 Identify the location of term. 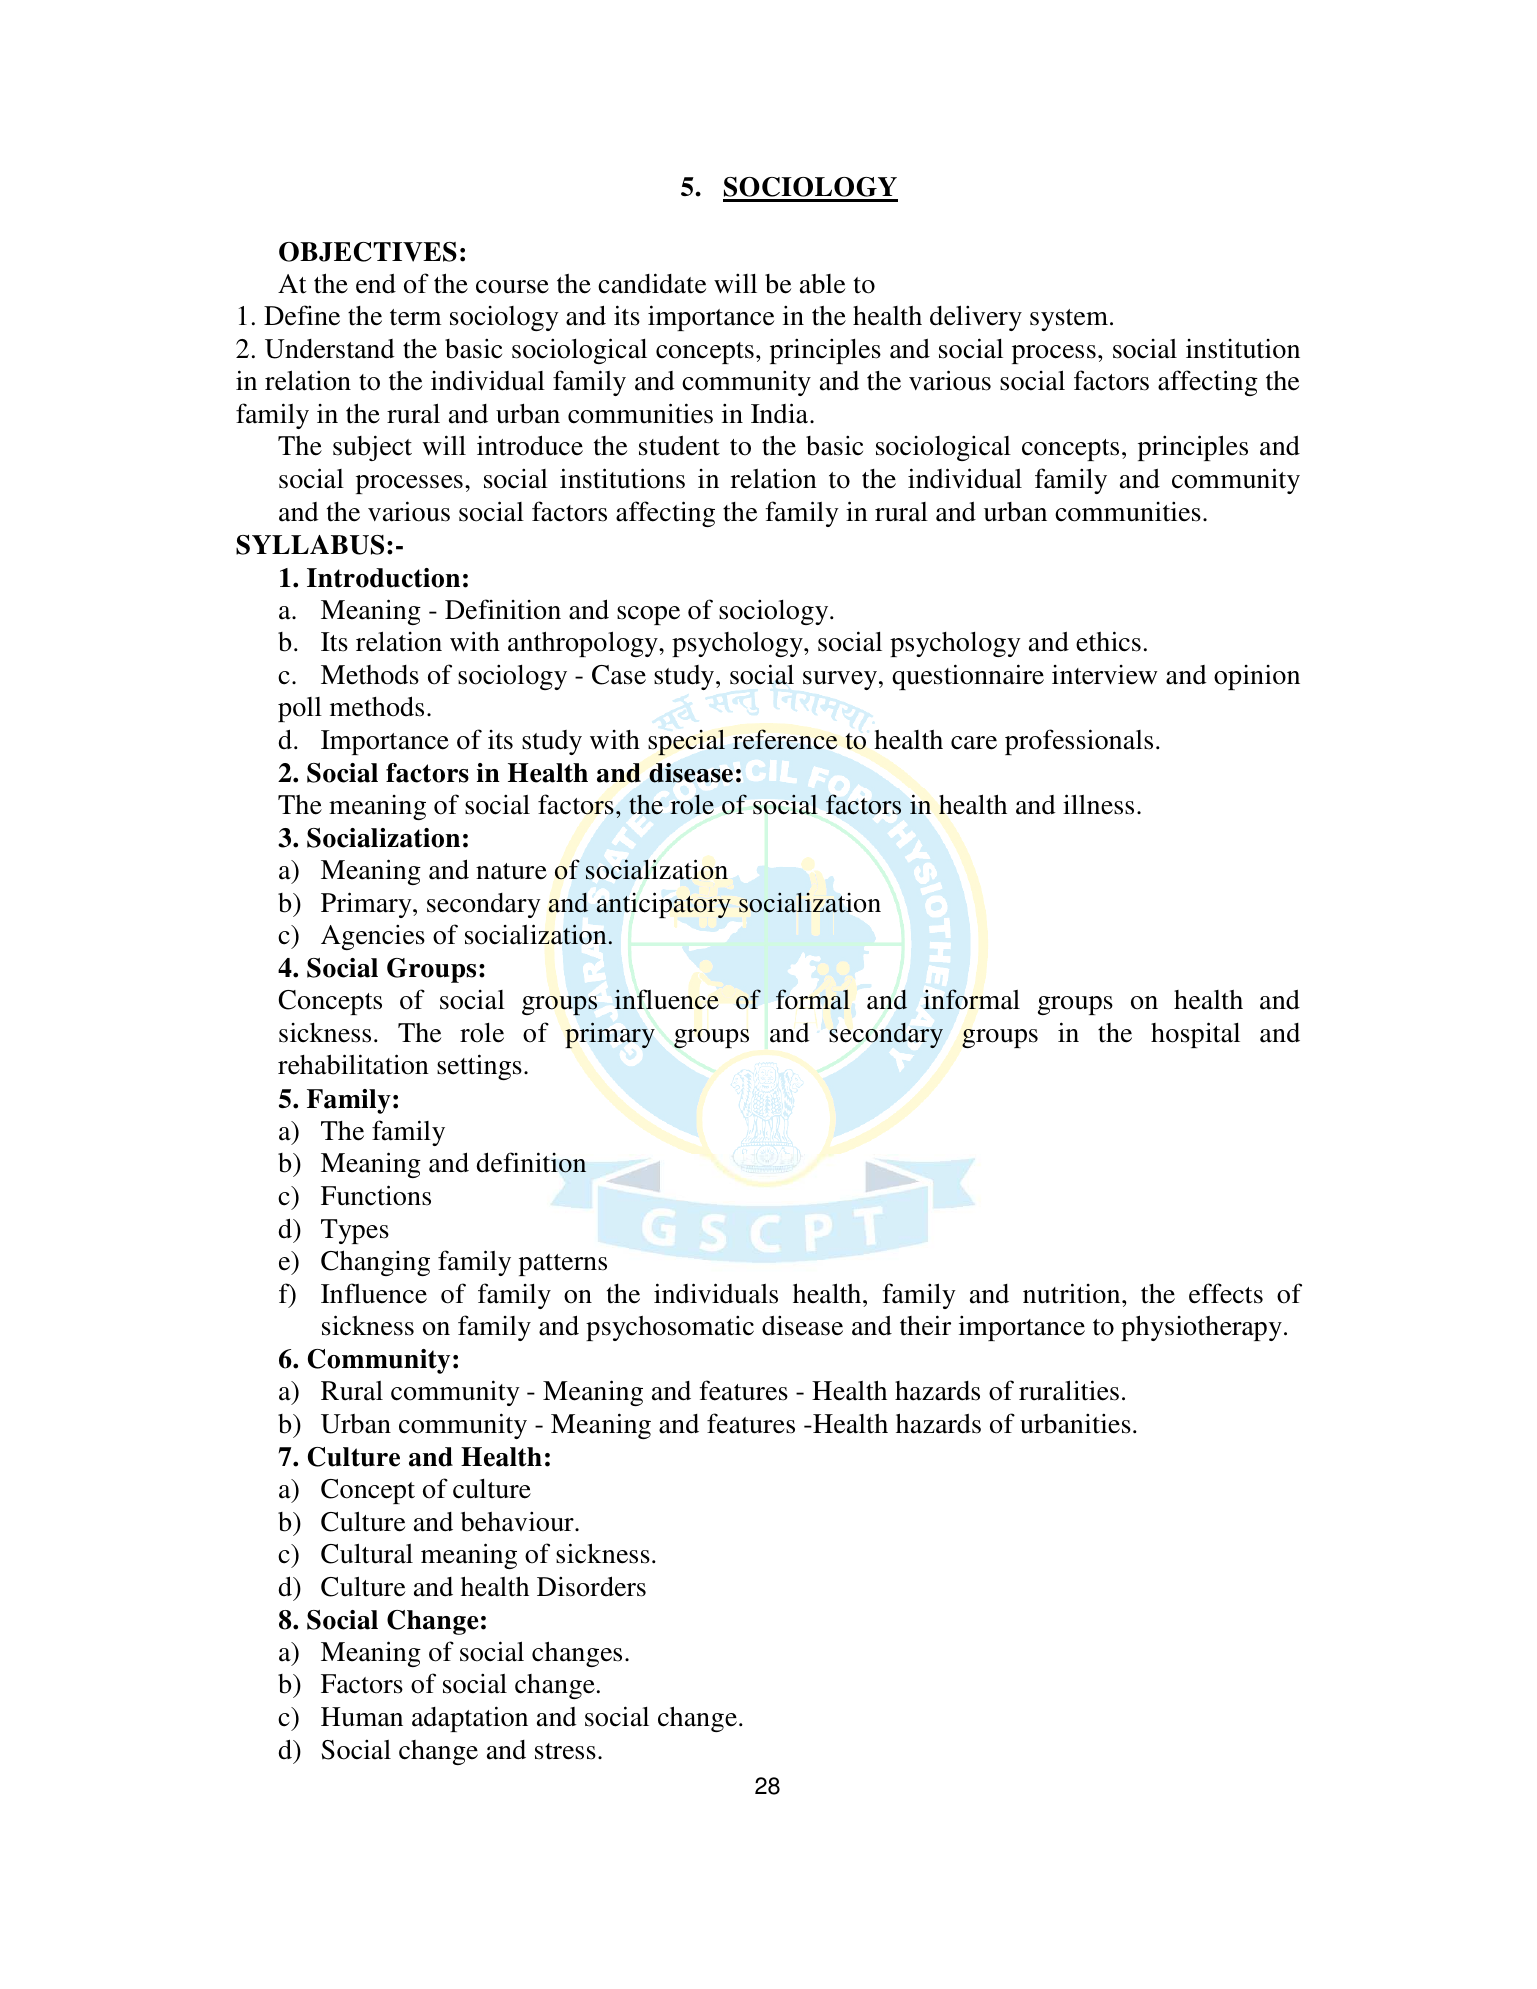
(415, 317).
